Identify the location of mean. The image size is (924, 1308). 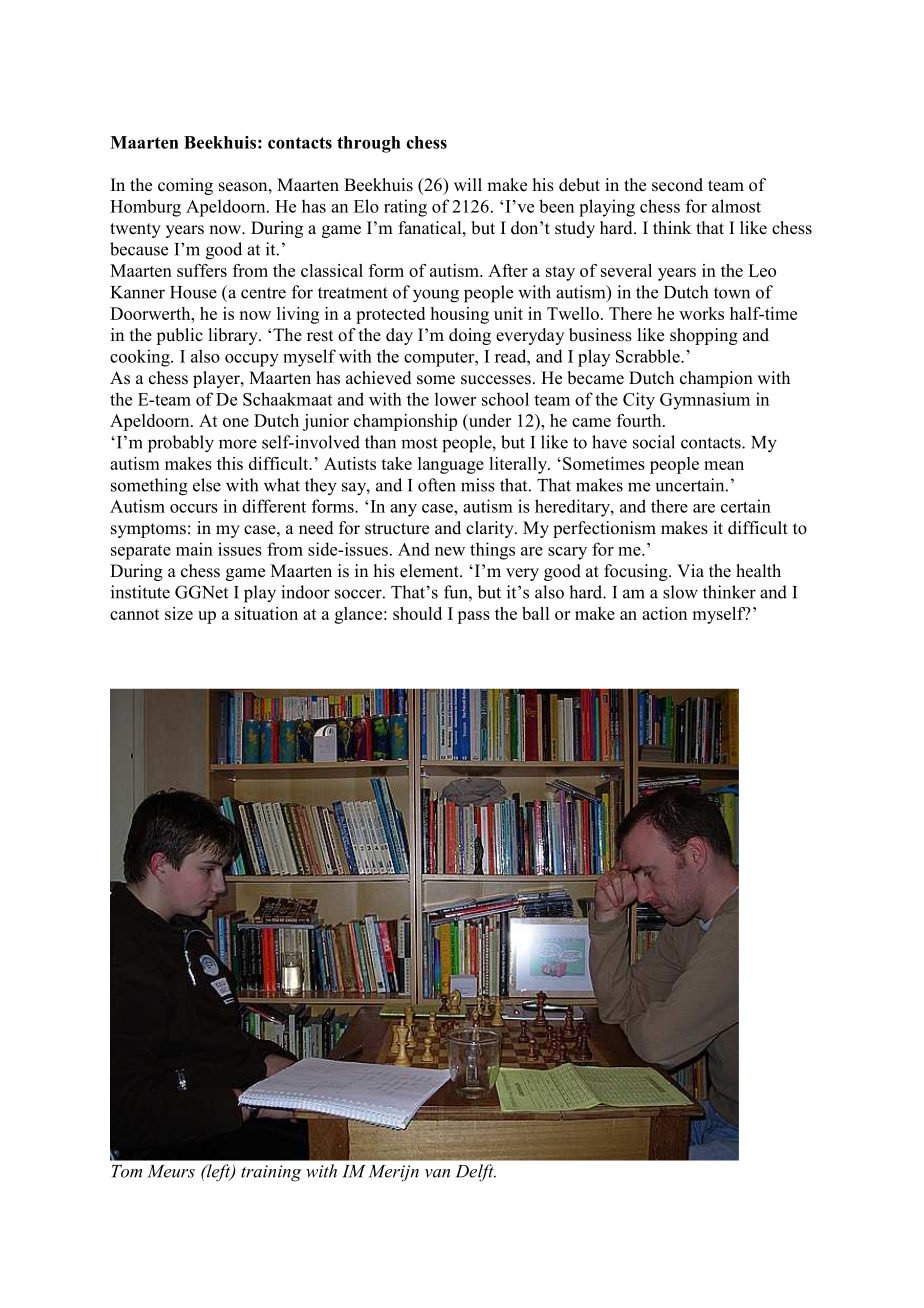
(724, 465).
